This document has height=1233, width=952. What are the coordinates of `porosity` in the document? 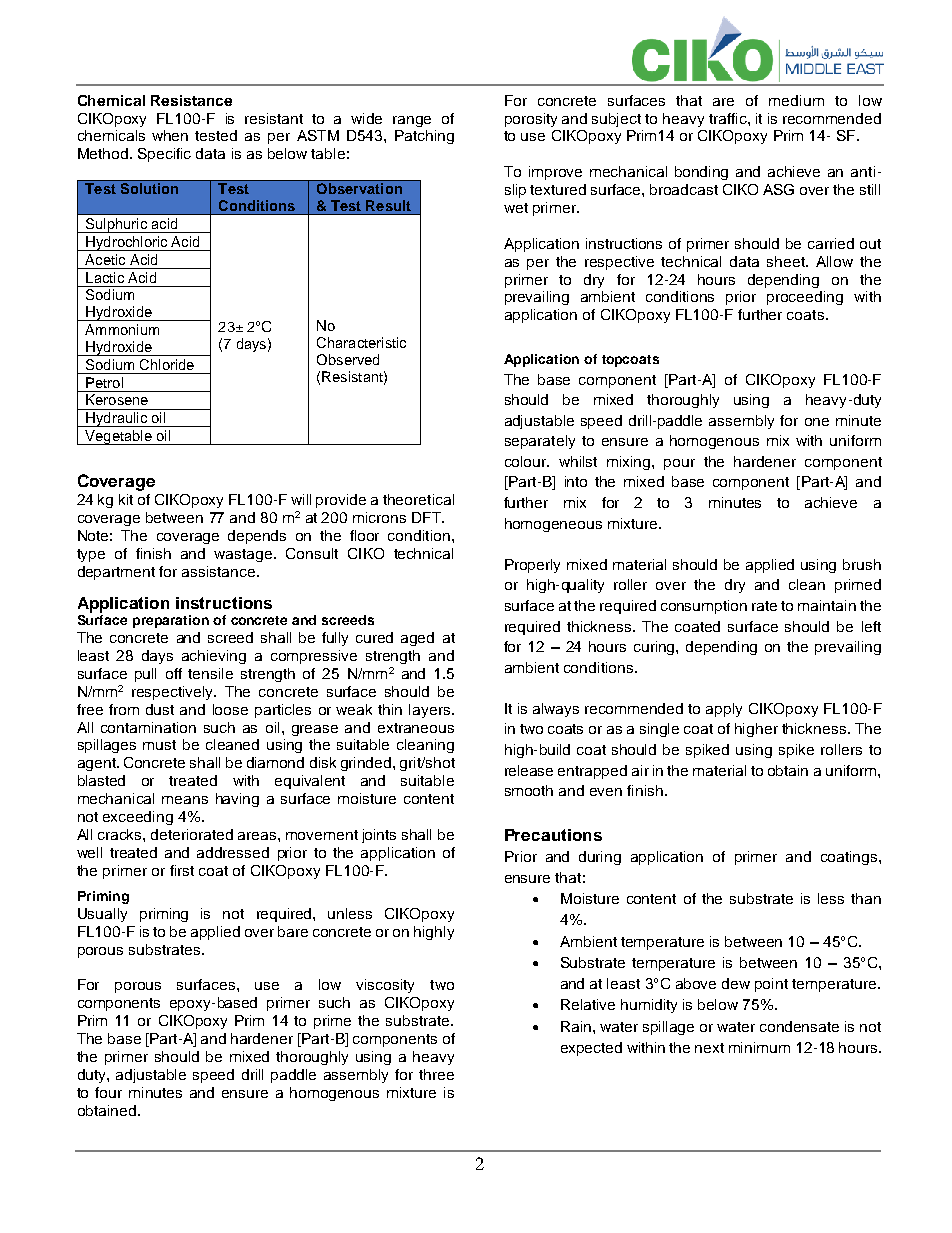 It's located at (531, 120).
